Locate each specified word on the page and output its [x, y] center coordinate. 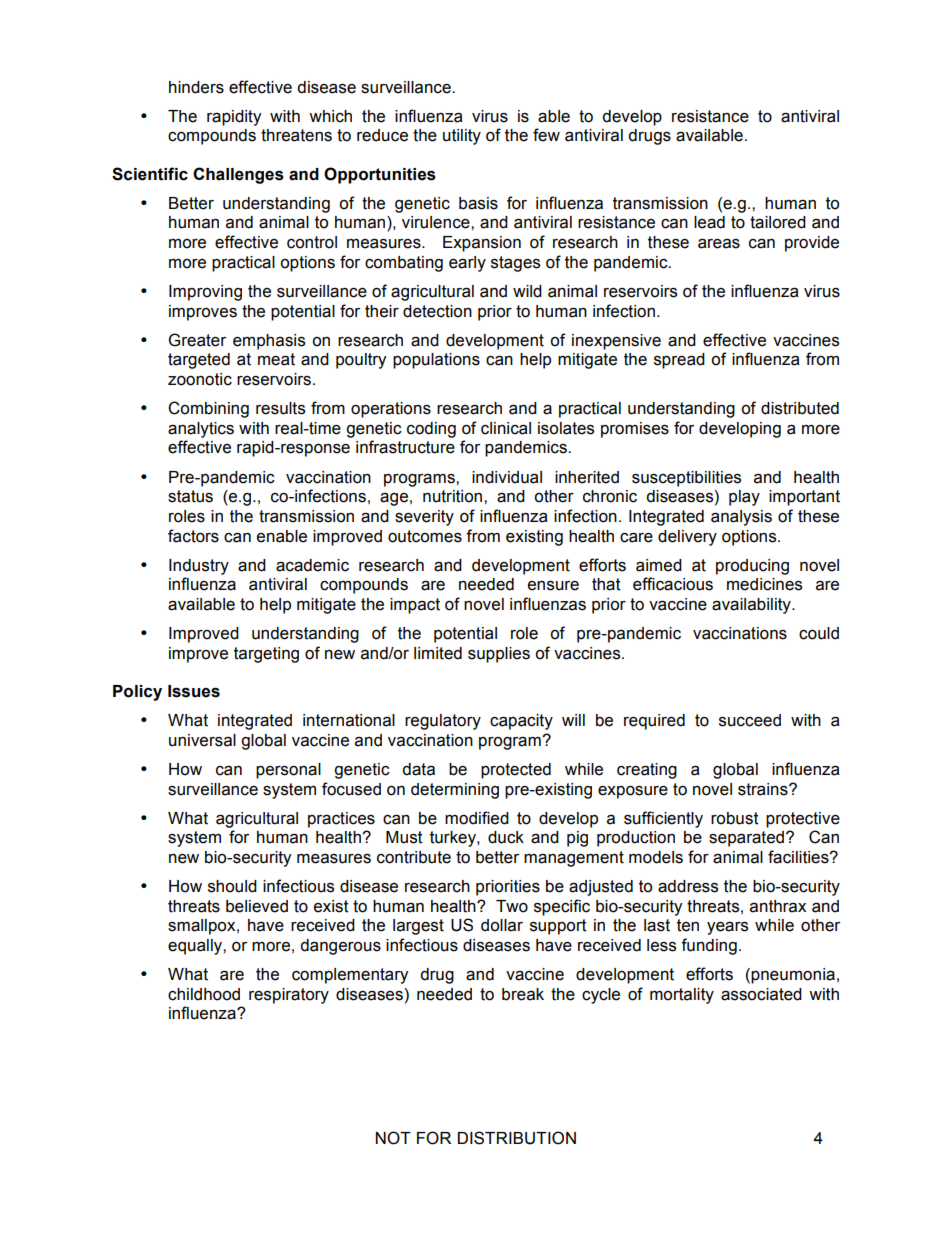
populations [436, 361]
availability [752, 606]
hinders [196, 87]
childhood [204, 994]
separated [746, 839]
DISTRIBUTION [517, 1138]
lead [709, 222]
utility [462, 137]
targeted [199, 361]
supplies [499, 655]
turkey [454, 839]
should [232, 886]
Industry [199, 567]
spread [679, 361]
